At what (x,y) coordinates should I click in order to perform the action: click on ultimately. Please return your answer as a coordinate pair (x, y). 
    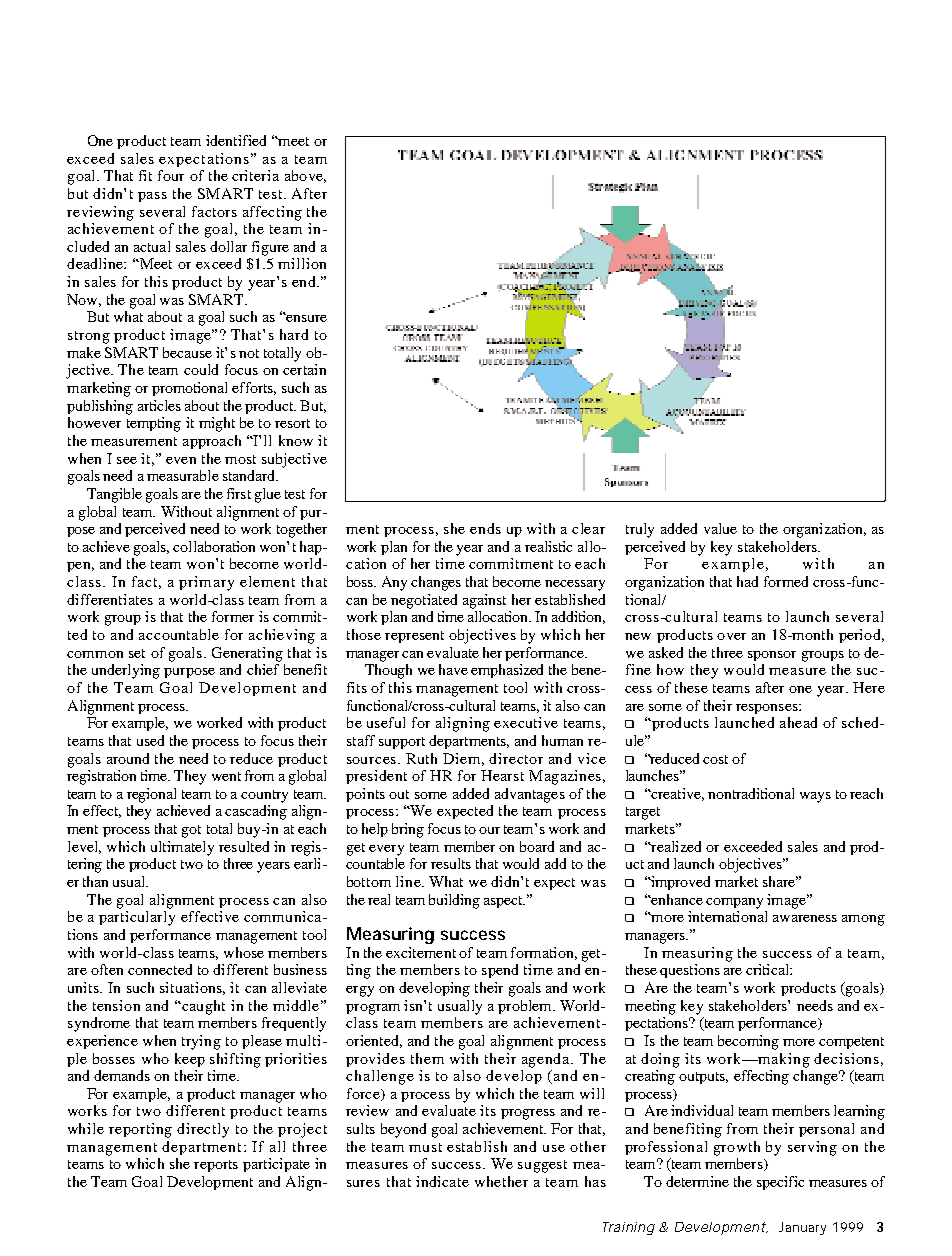
    Looking at the image, I should click on (182, 848).
